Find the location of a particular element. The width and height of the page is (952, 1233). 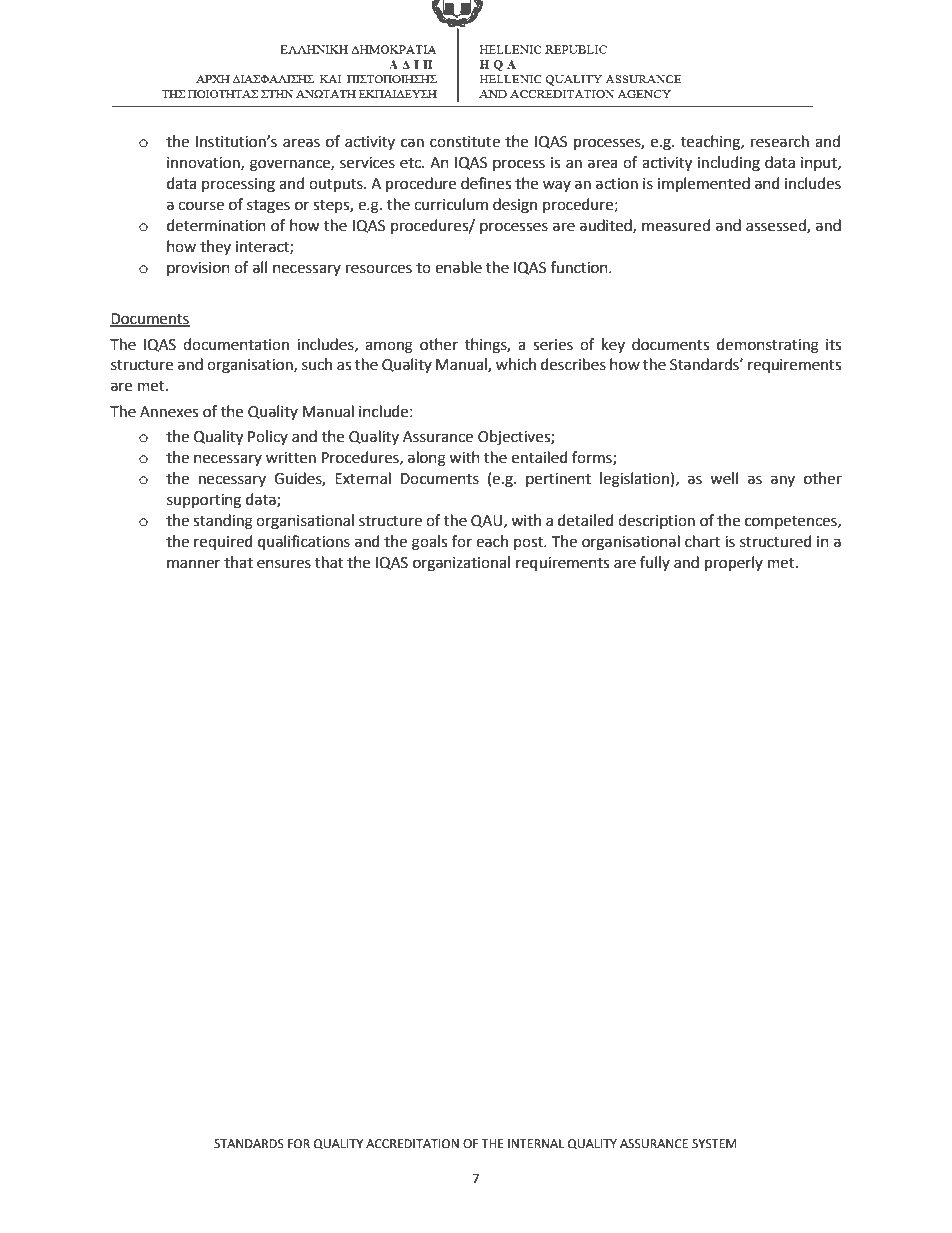

ACCREDITATION is located at coordinates (412, 1144).
